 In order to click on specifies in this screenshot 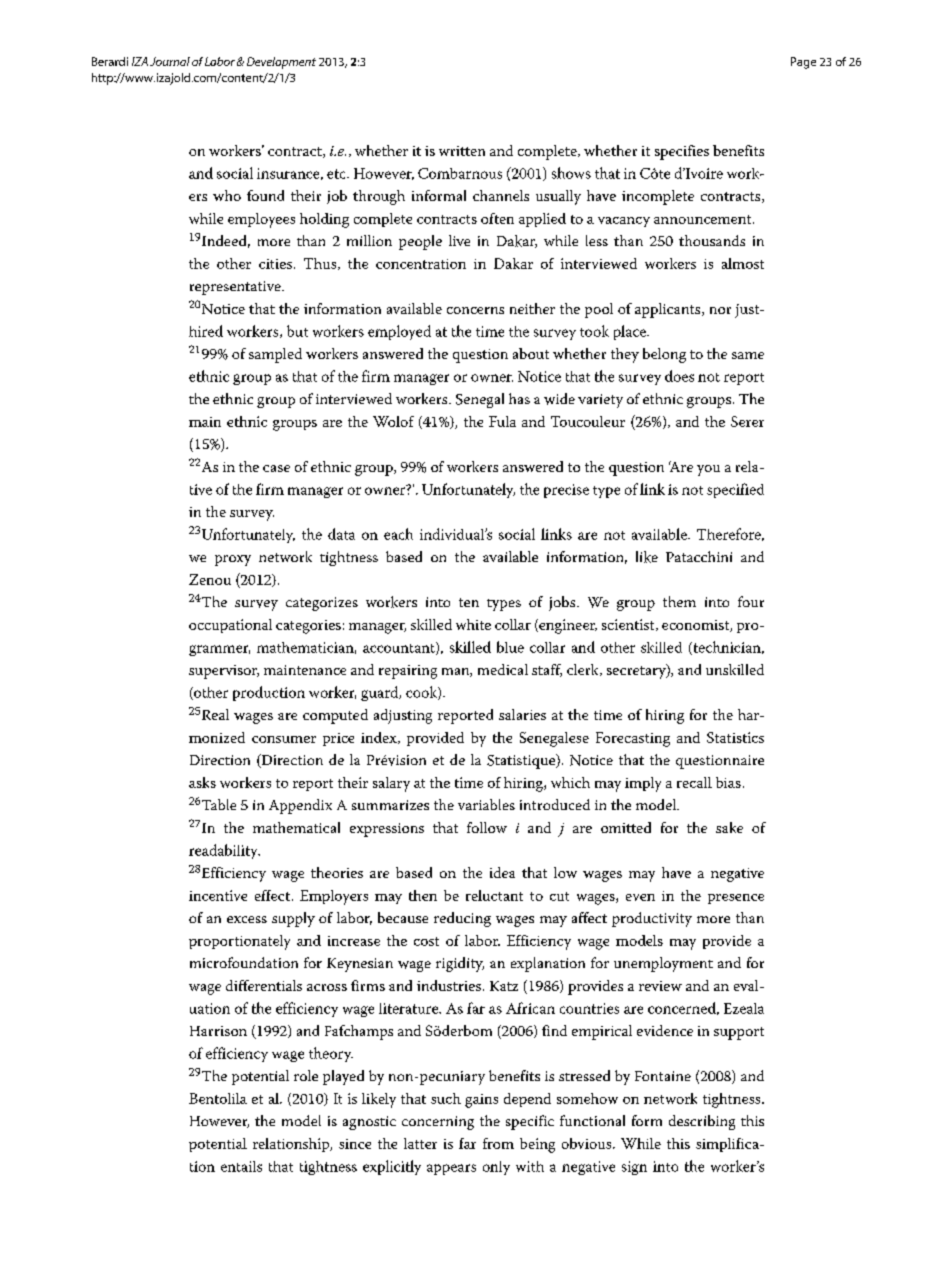, I will do `click(682, 152)`.
